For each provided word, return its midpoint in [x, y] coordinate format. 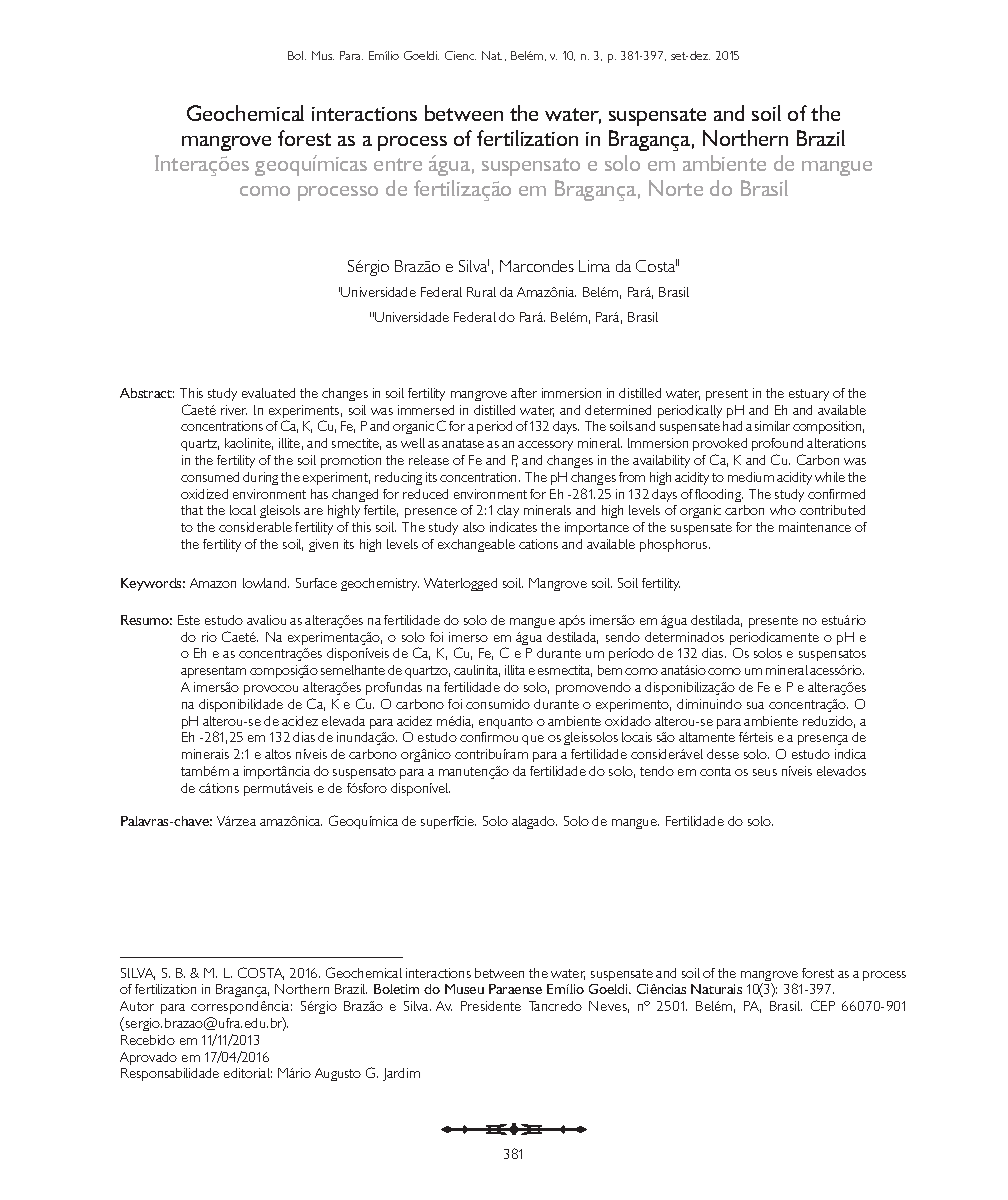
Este [189, 620]
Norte [676, 188]
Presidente [491, 1006]
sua [755, 705]
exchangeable [476, 545]
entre [398, 164]
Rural [481, 292]
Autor [137, 1006]
